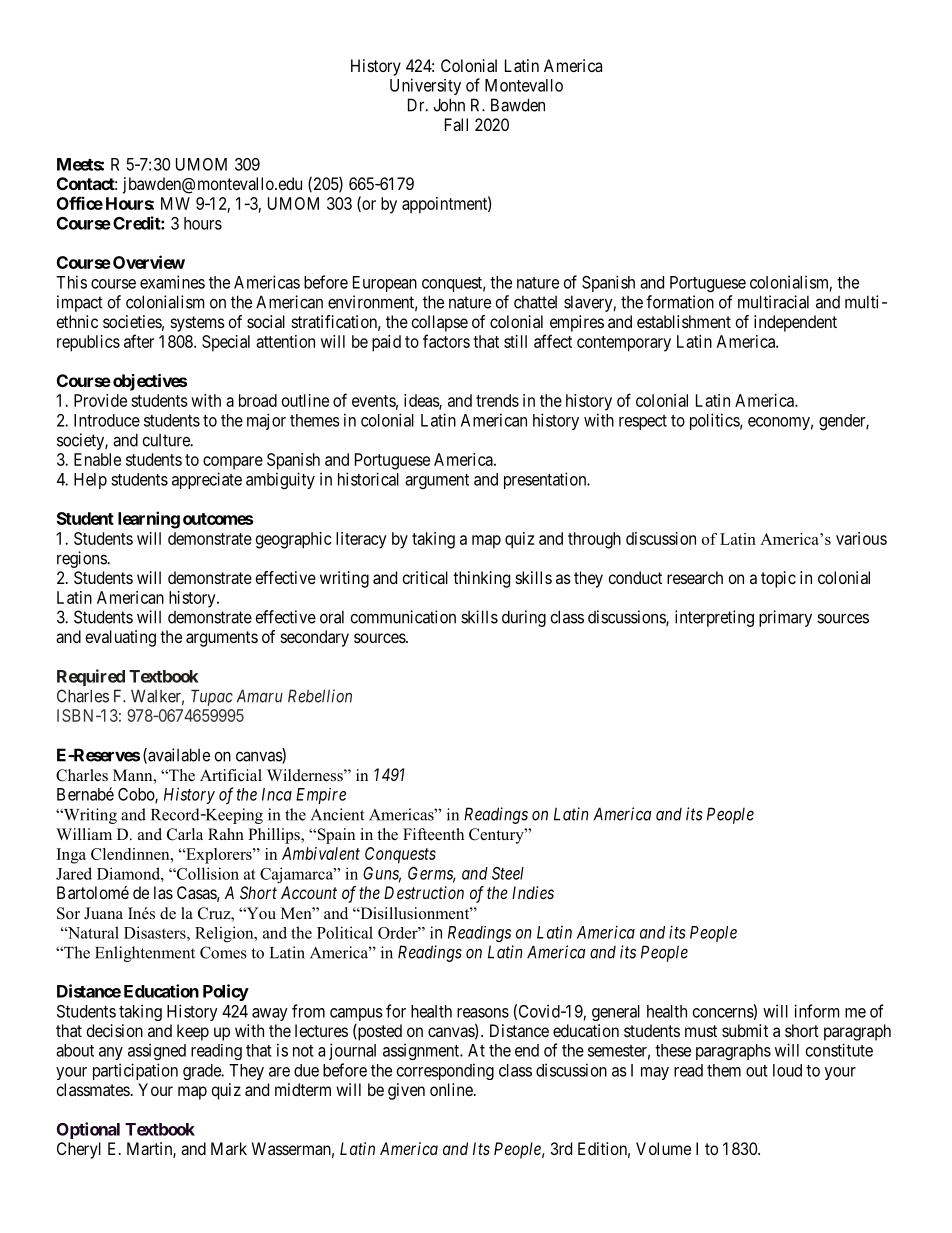  I want to click on Fall, so click(456, 124).
